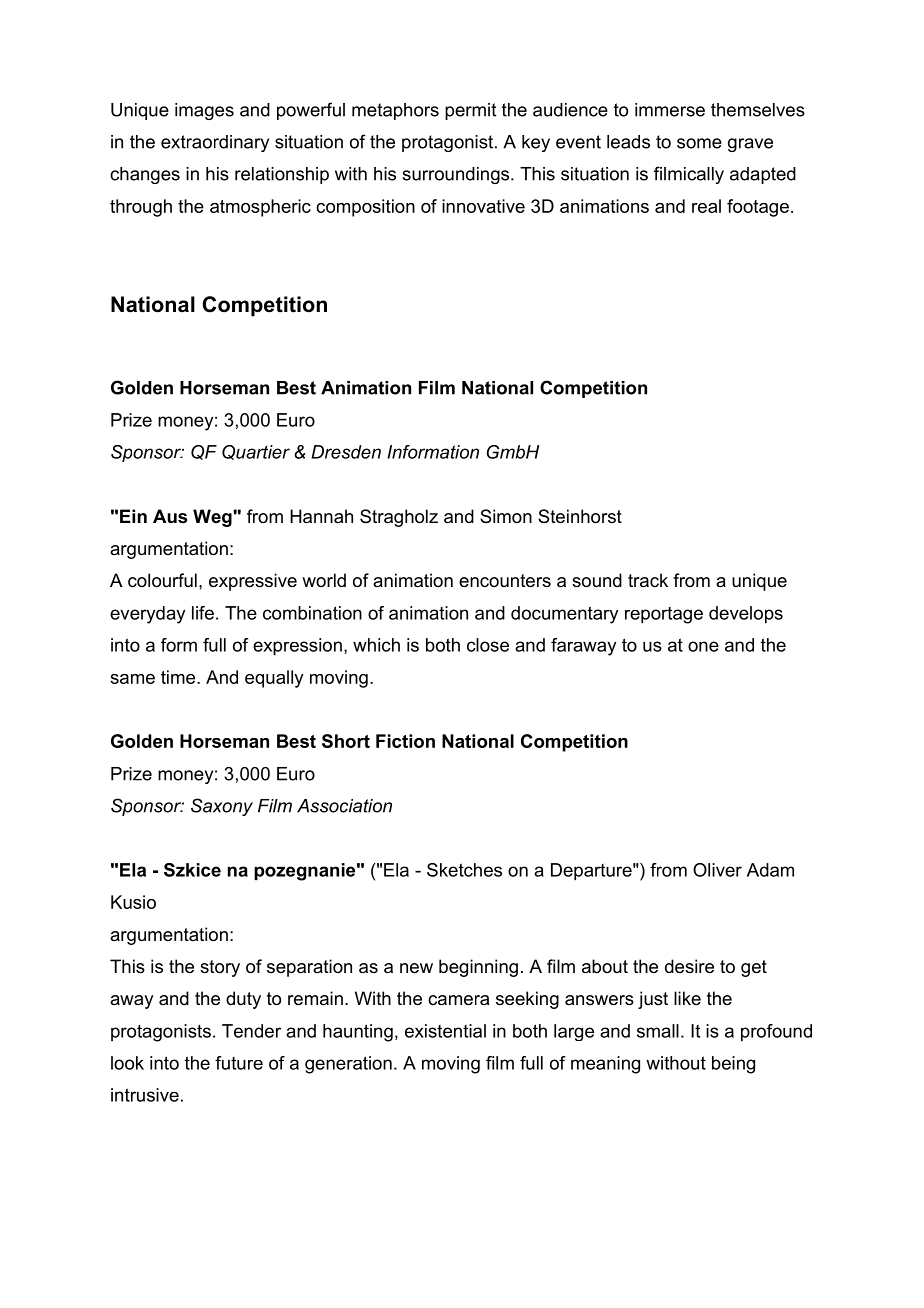 Image resolution: width=924 pixels, height=1308 pixels. Describe the element at coordinates (470, 111) in the page. I see `permit` at that location.
